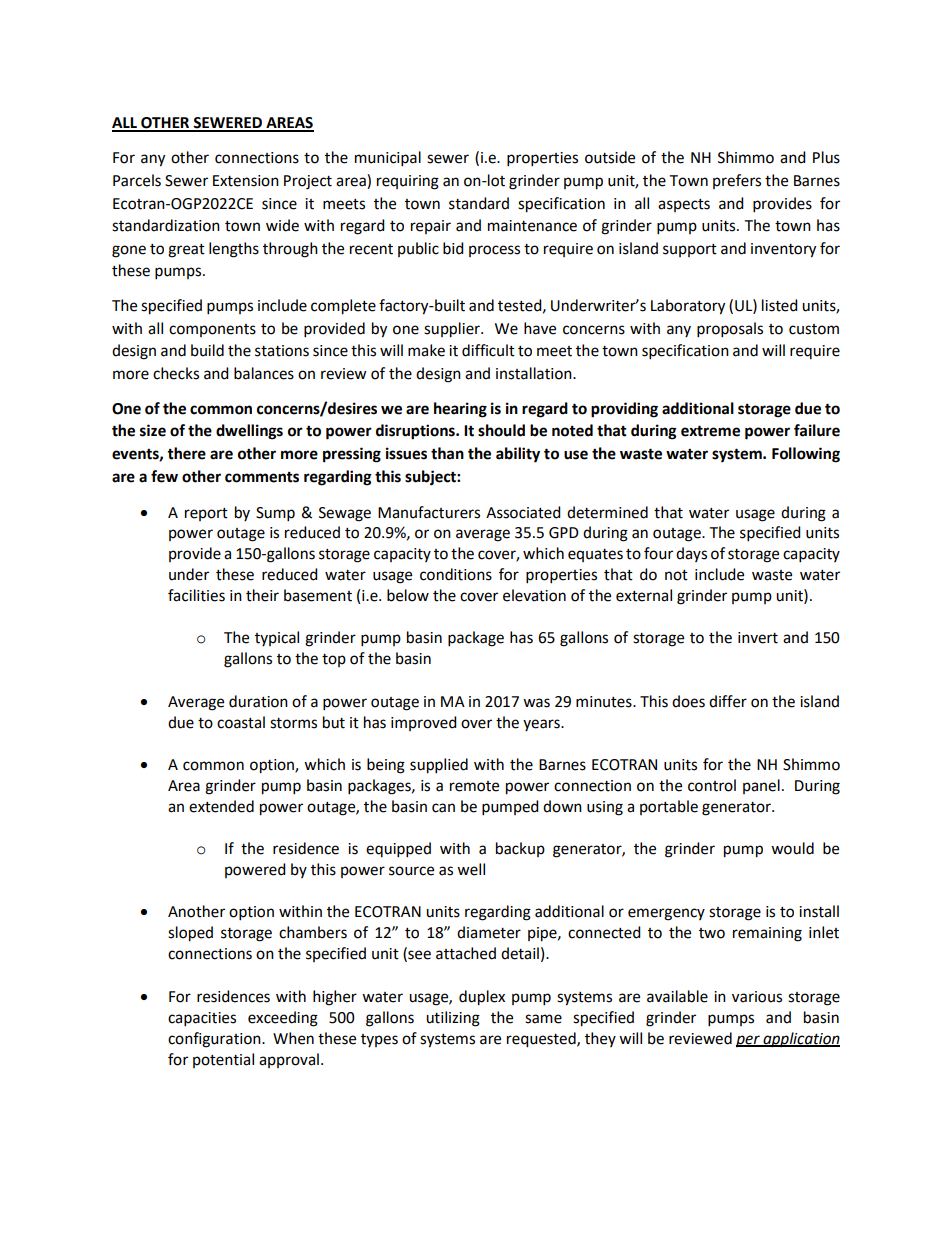 The height and width of the page is (1233, 952). Describe the element at coordinates (453, 1019) in the page. I see `utilizing` at that location.
